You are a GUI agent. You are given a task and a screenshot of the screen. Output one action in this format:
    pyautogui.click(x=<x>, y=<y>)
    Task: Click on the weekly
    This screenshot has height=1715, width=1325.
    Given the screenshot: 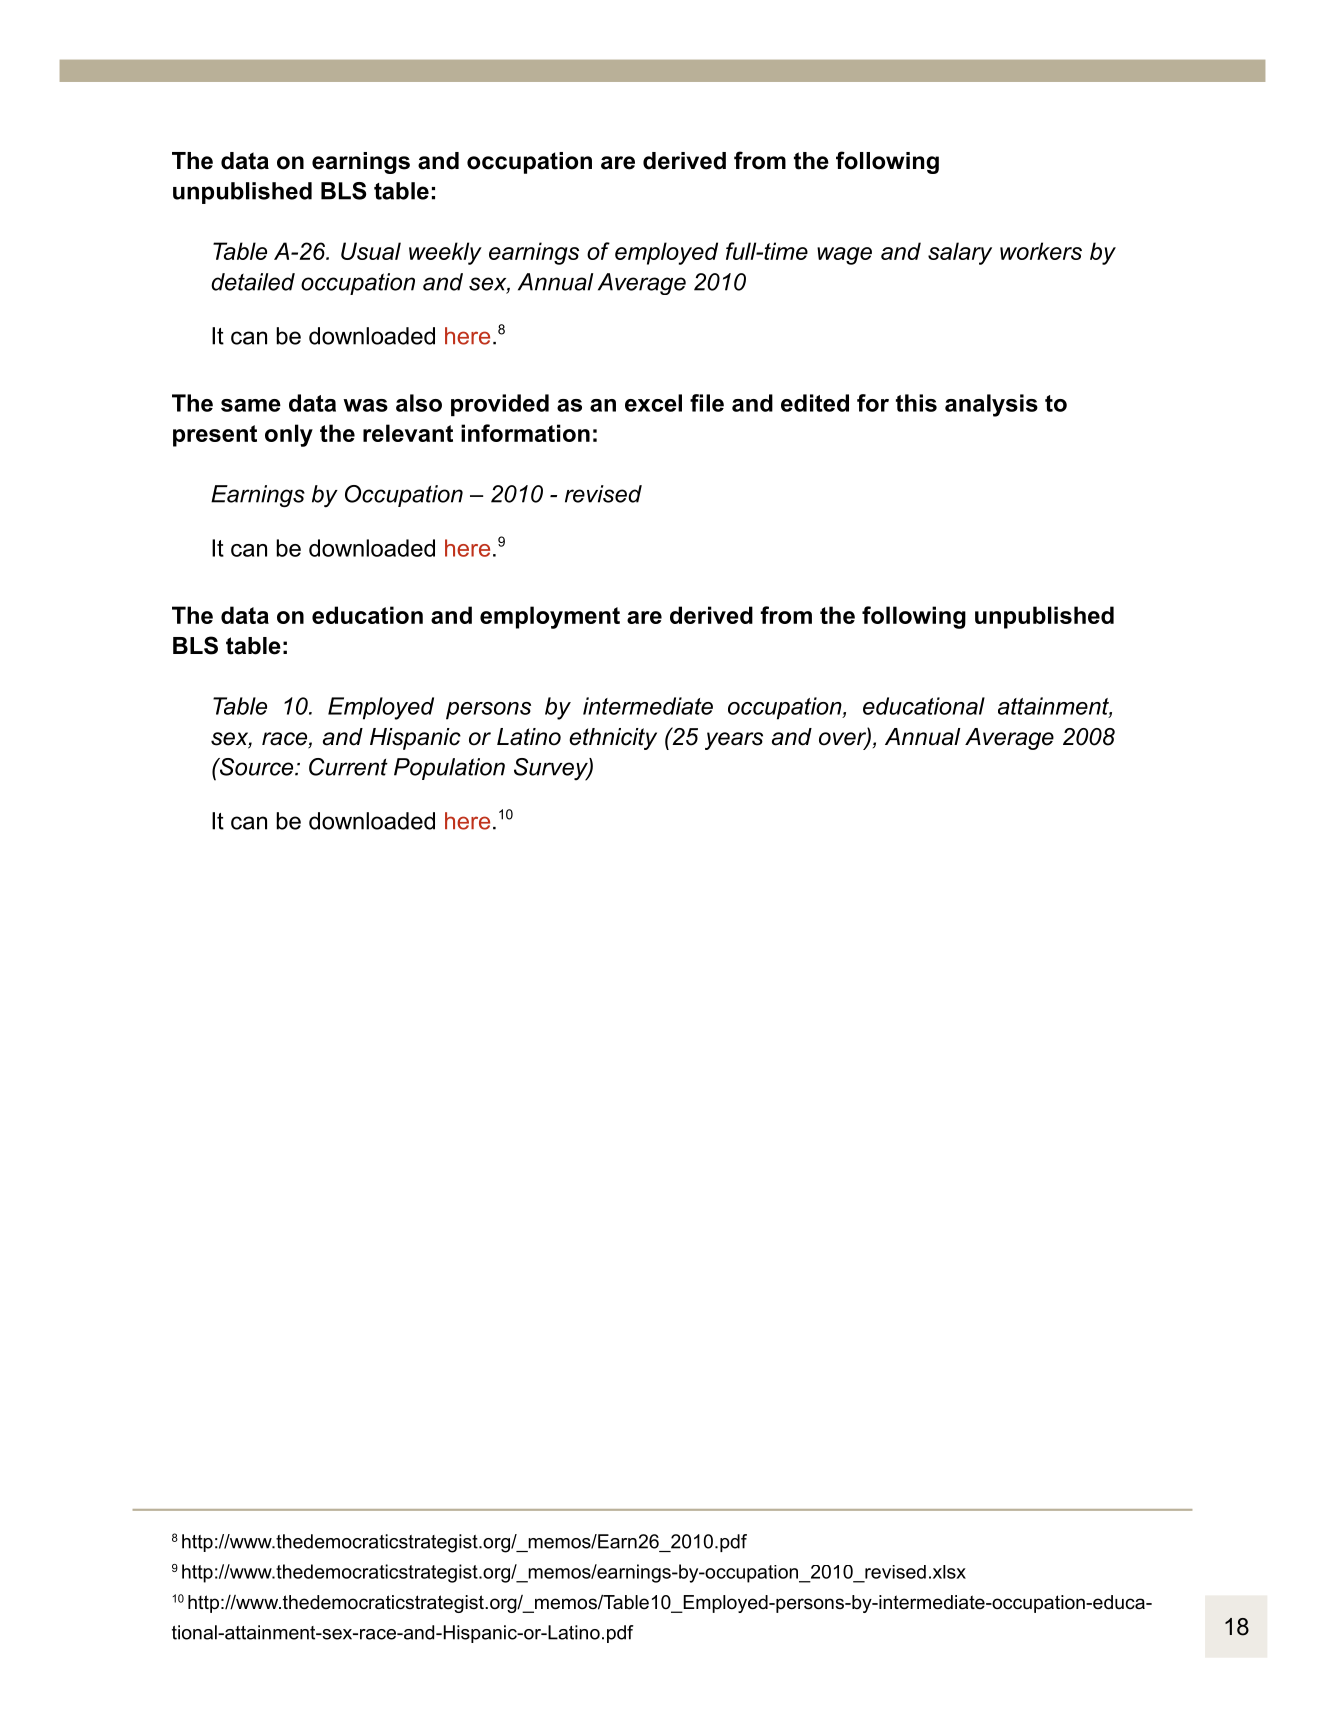 What is the action you would take?
    pyautogui.click(x=445, y=253)
